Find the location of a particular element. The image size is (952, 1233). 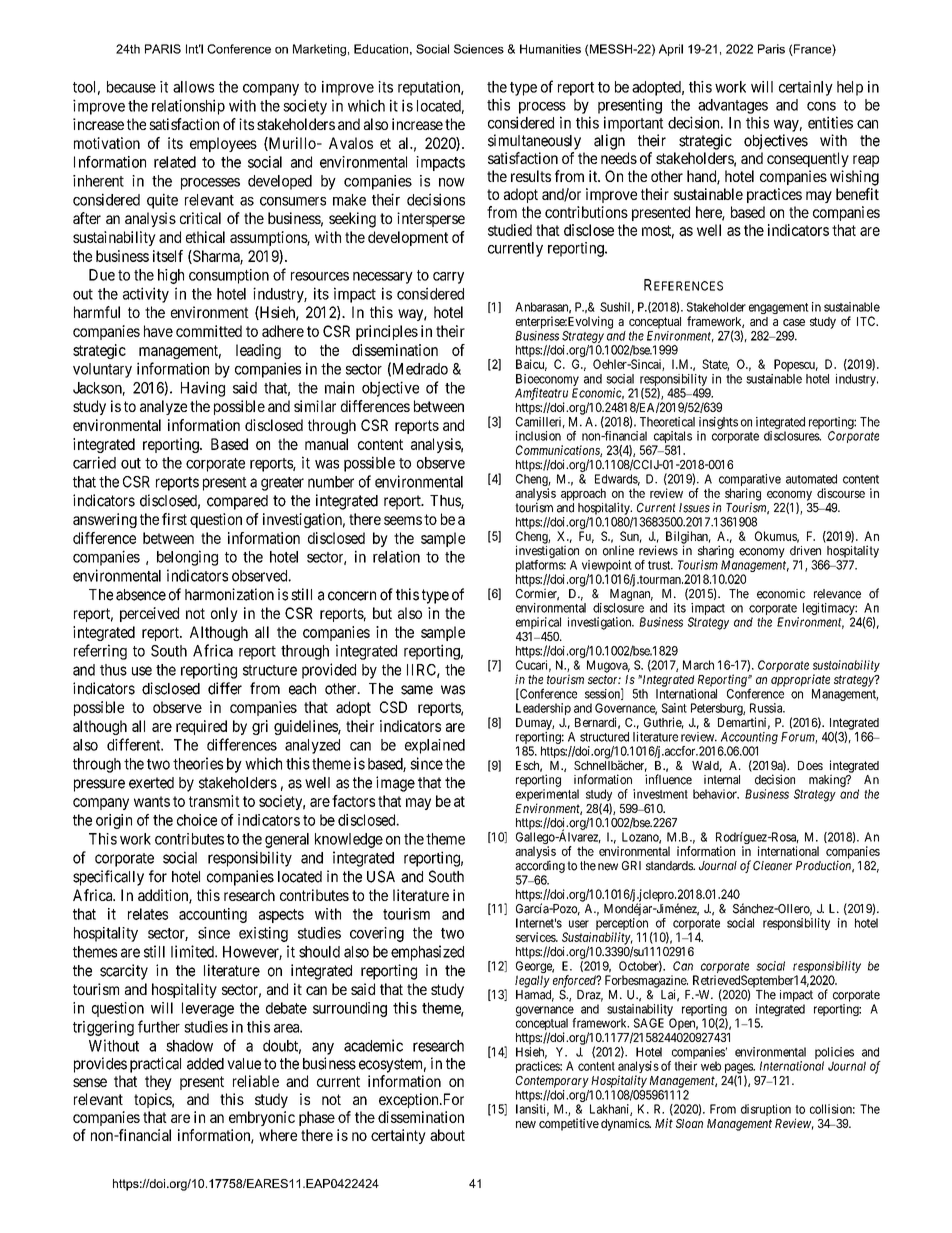

Sciences is located at coordinates (479, 49).
